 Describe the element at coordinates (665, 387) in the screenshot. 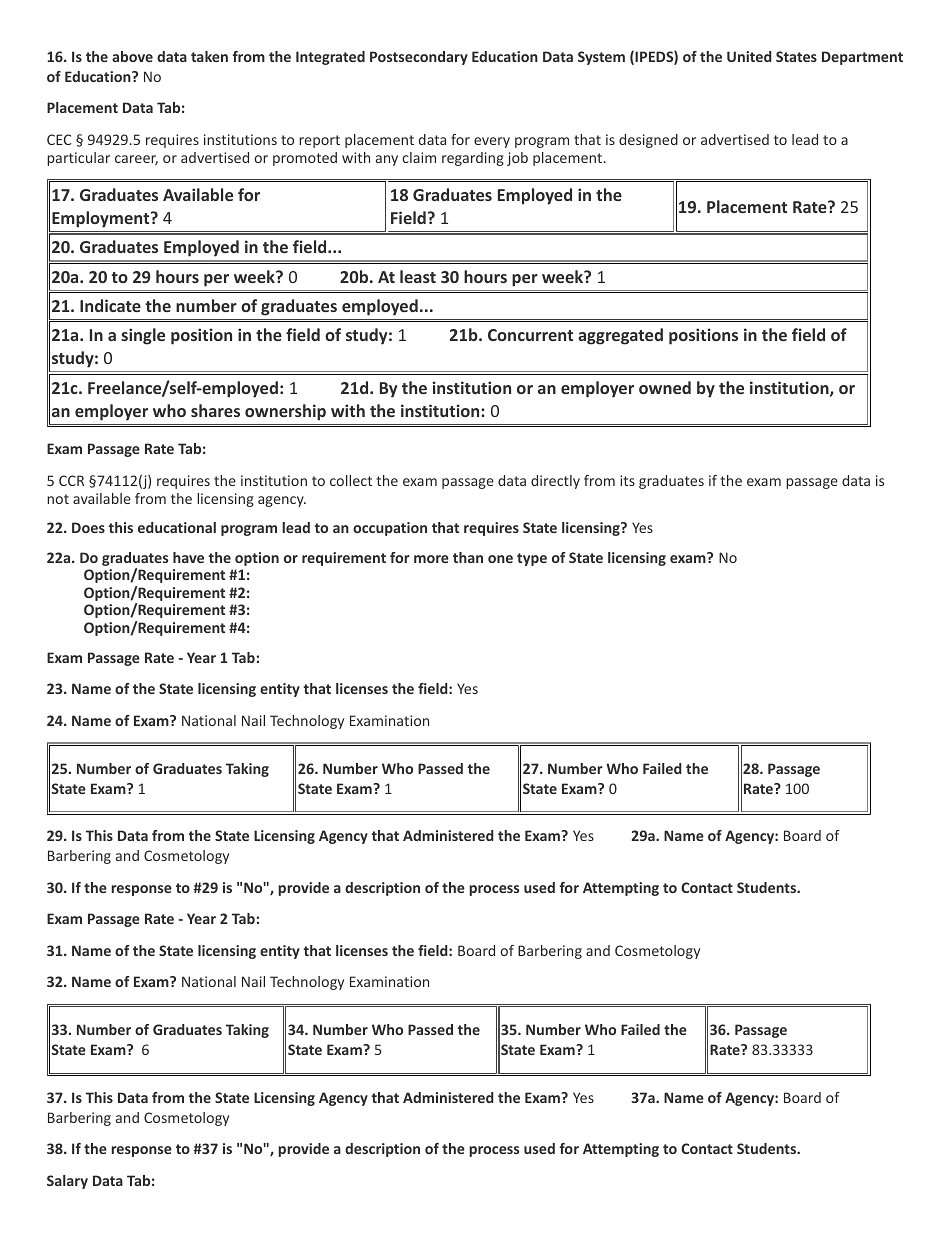

I see `owned` at that location.
